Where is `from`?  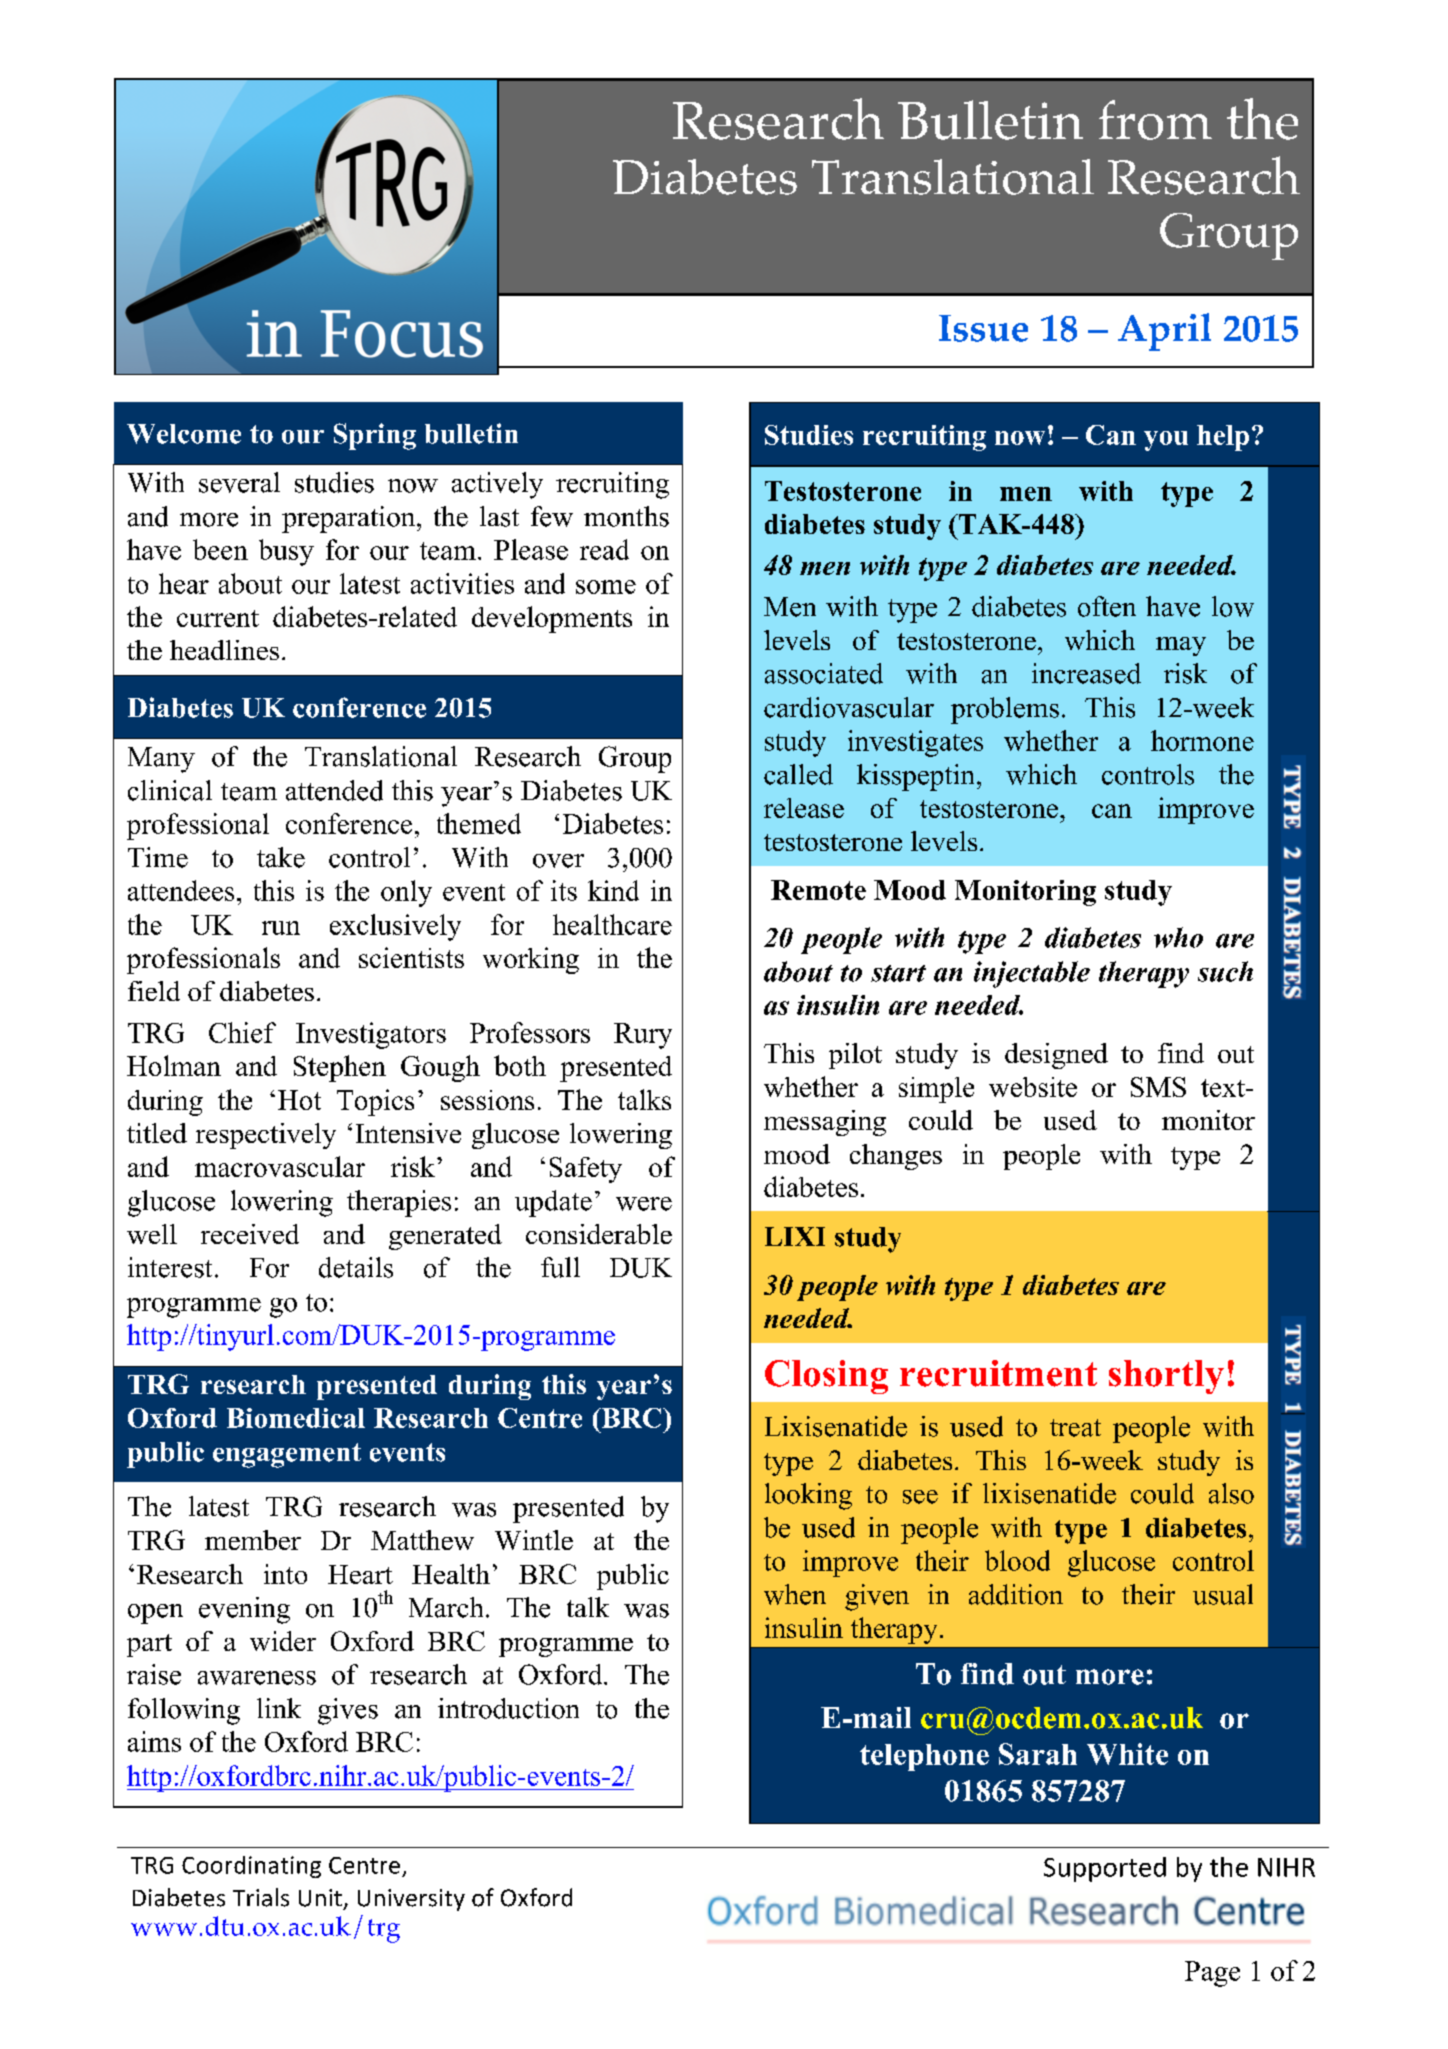 from is located at coordinates (1155, 120).
